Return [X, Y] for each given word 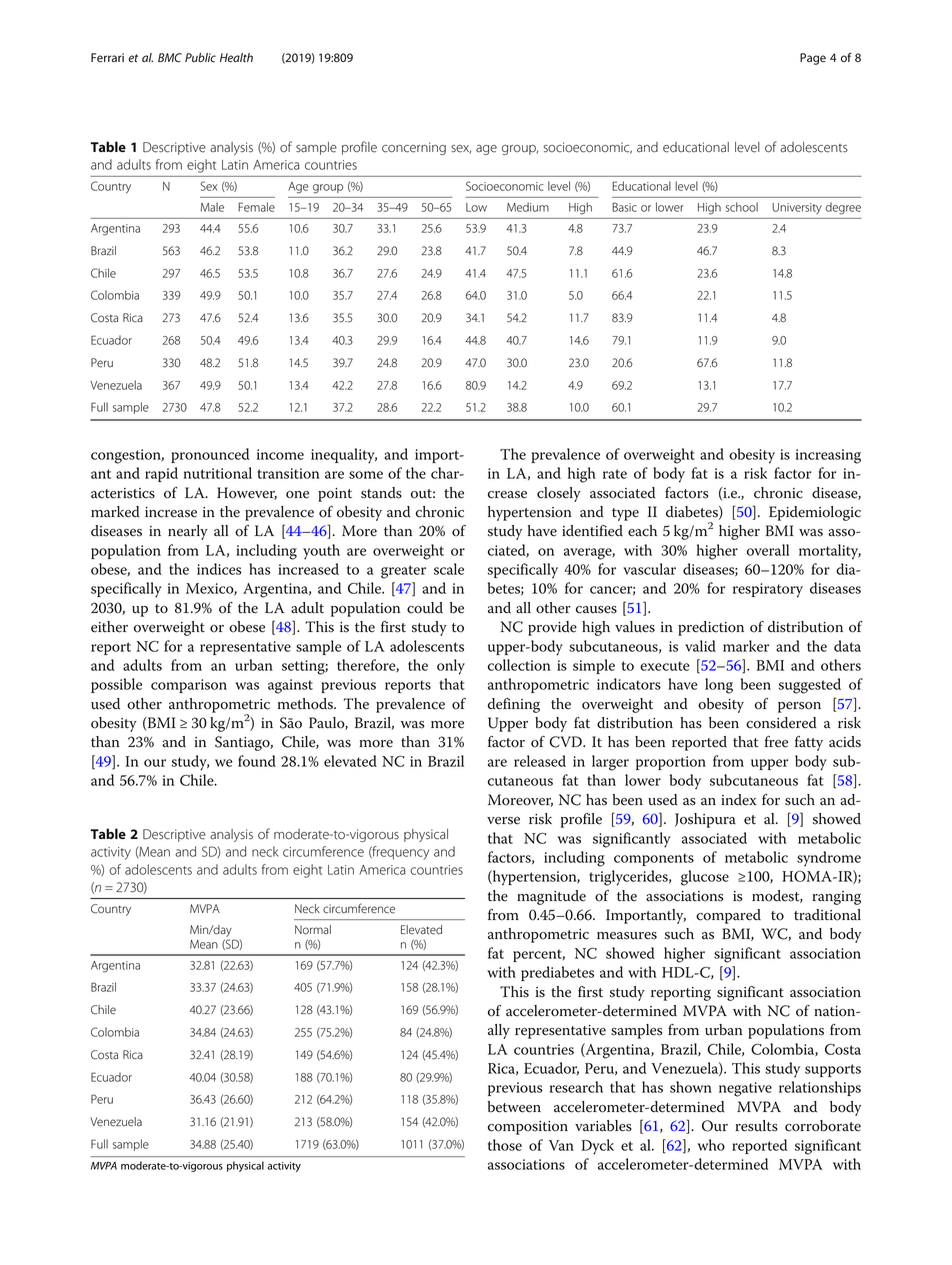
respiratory [768, 590]
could [425, 608]
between [514, 1107]
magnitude [551, 897]
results [756, 1126]
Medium [528, 207]
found [257, 761]
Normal [313, 930]
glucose [705, 878]
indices [219, 569]
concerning [414, 148]
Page [813, 59]
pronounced [210, 455]
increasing [828, 456]
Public [200, 58]
